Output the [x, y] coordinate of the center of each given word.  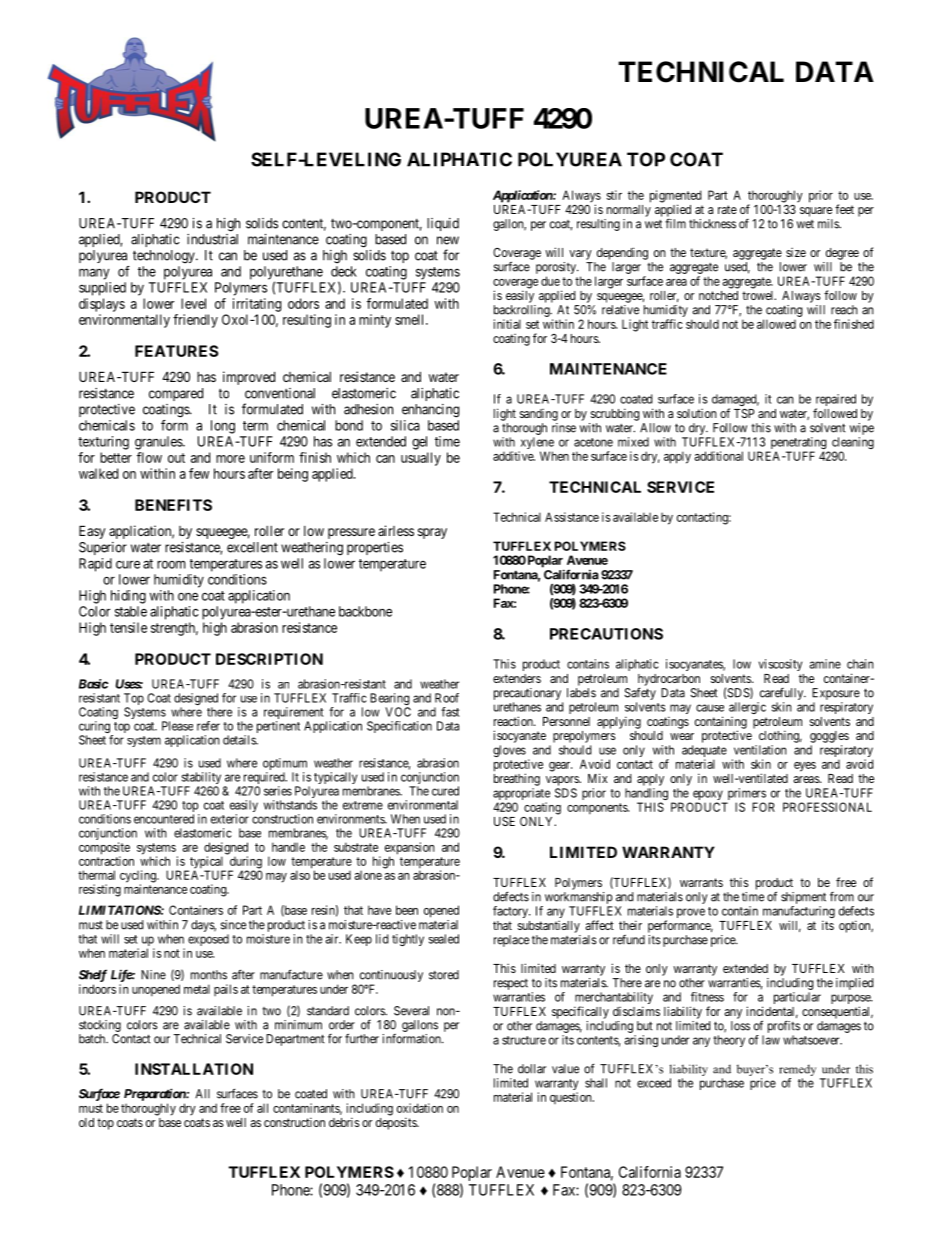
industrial [212, 239]
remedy [797, 1070]
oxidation [420, 1108]
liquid [443, 224]
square [816, 212]
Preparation [155, 1094]
